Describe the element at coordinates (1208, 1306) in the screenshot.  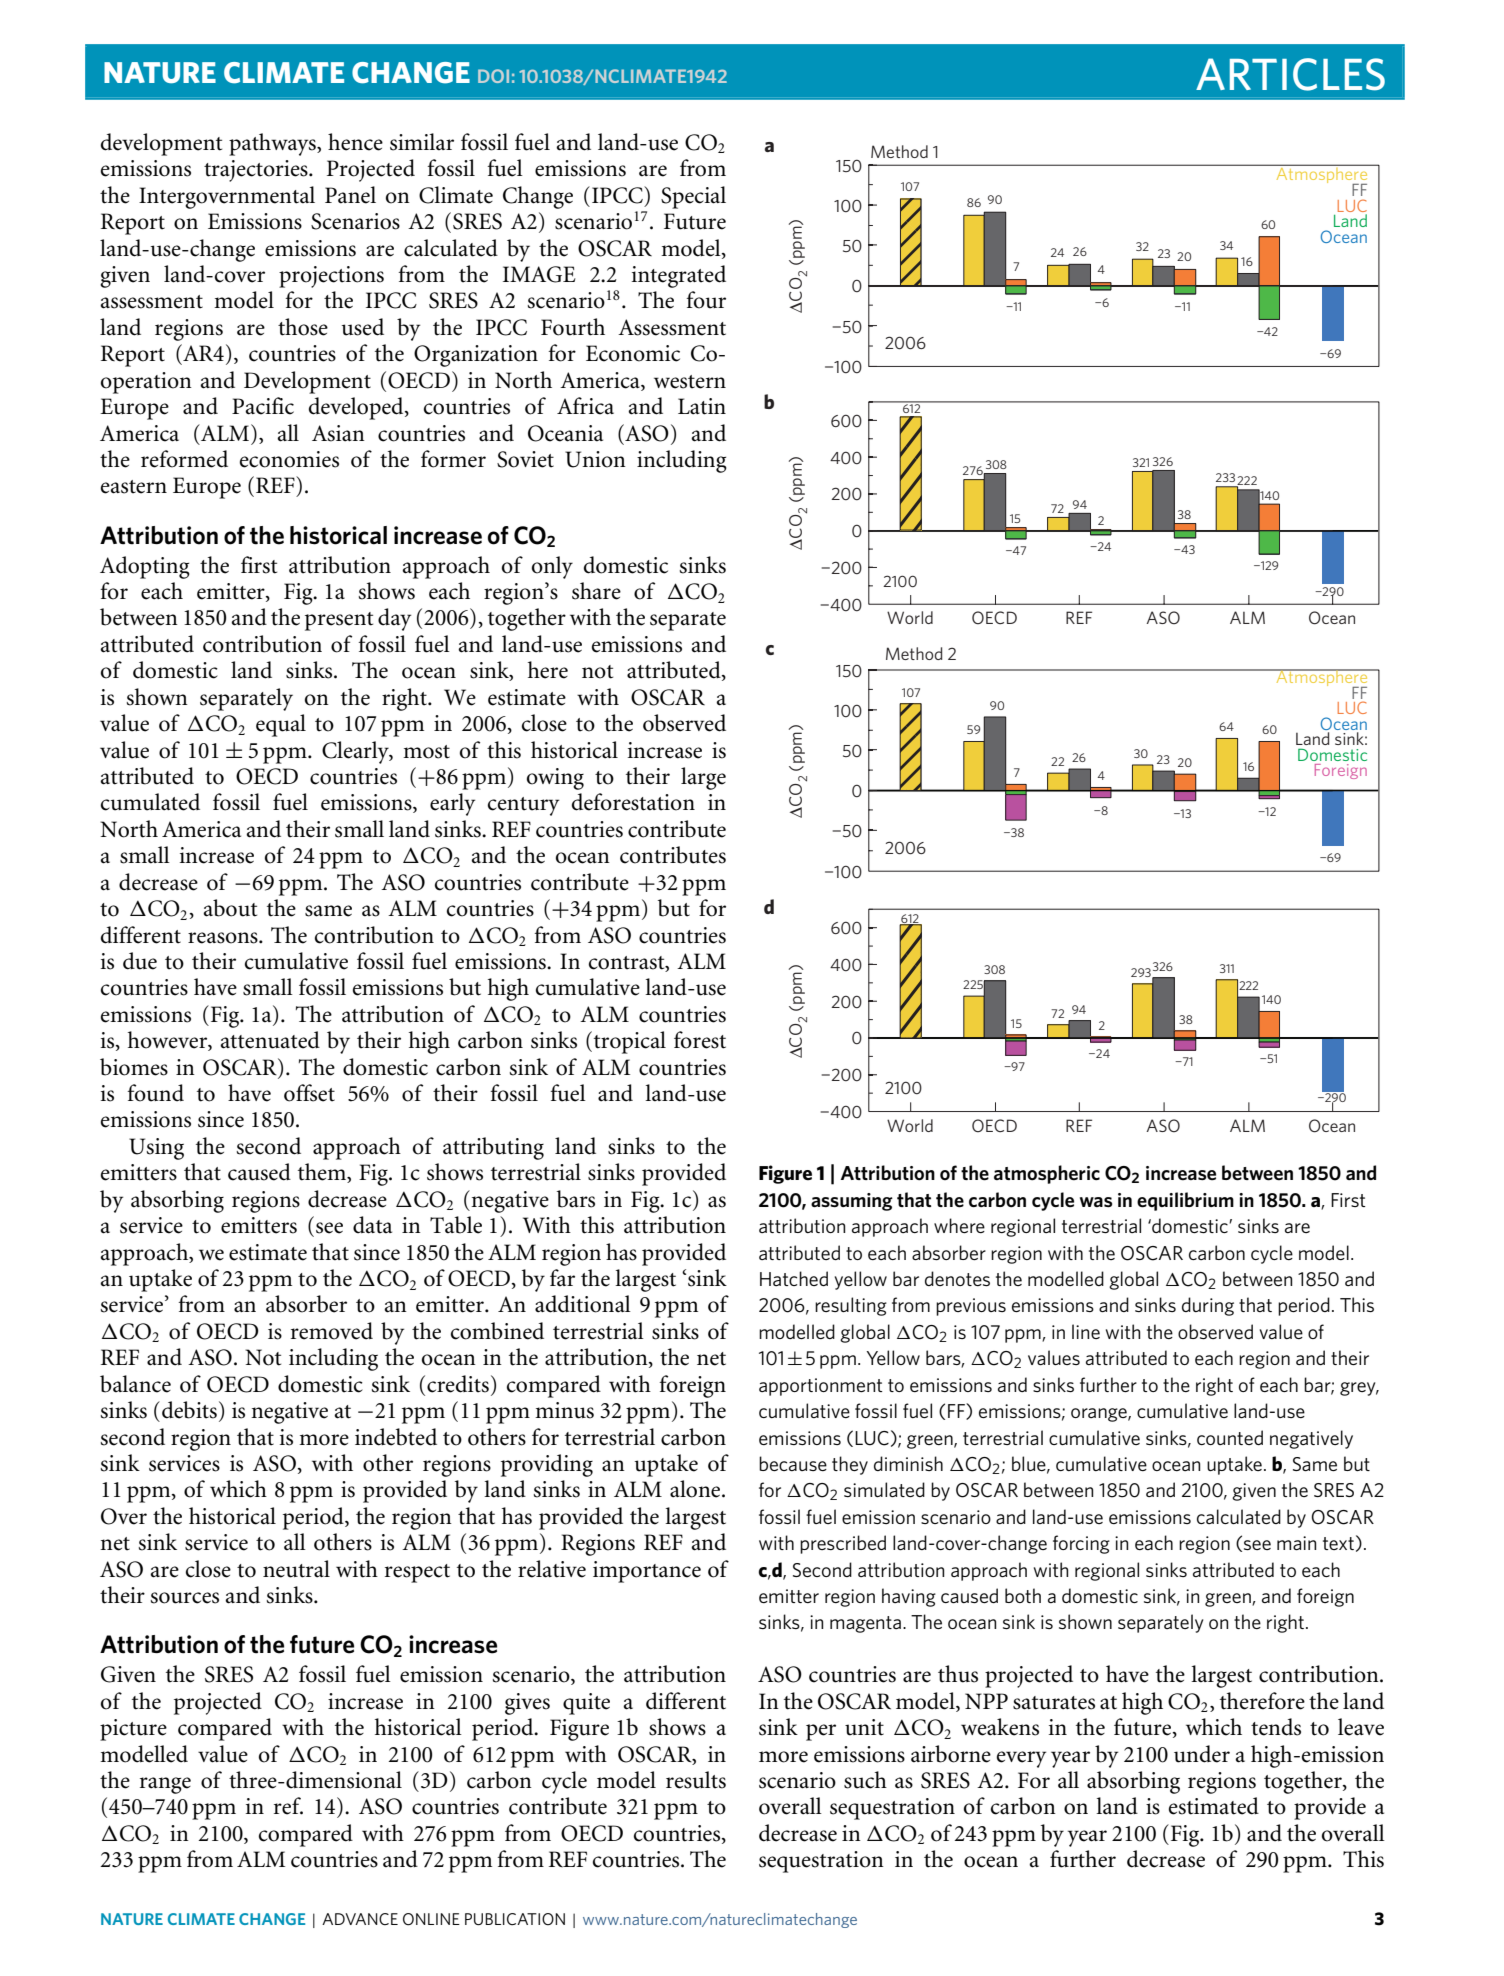
I see `during` at that location.
